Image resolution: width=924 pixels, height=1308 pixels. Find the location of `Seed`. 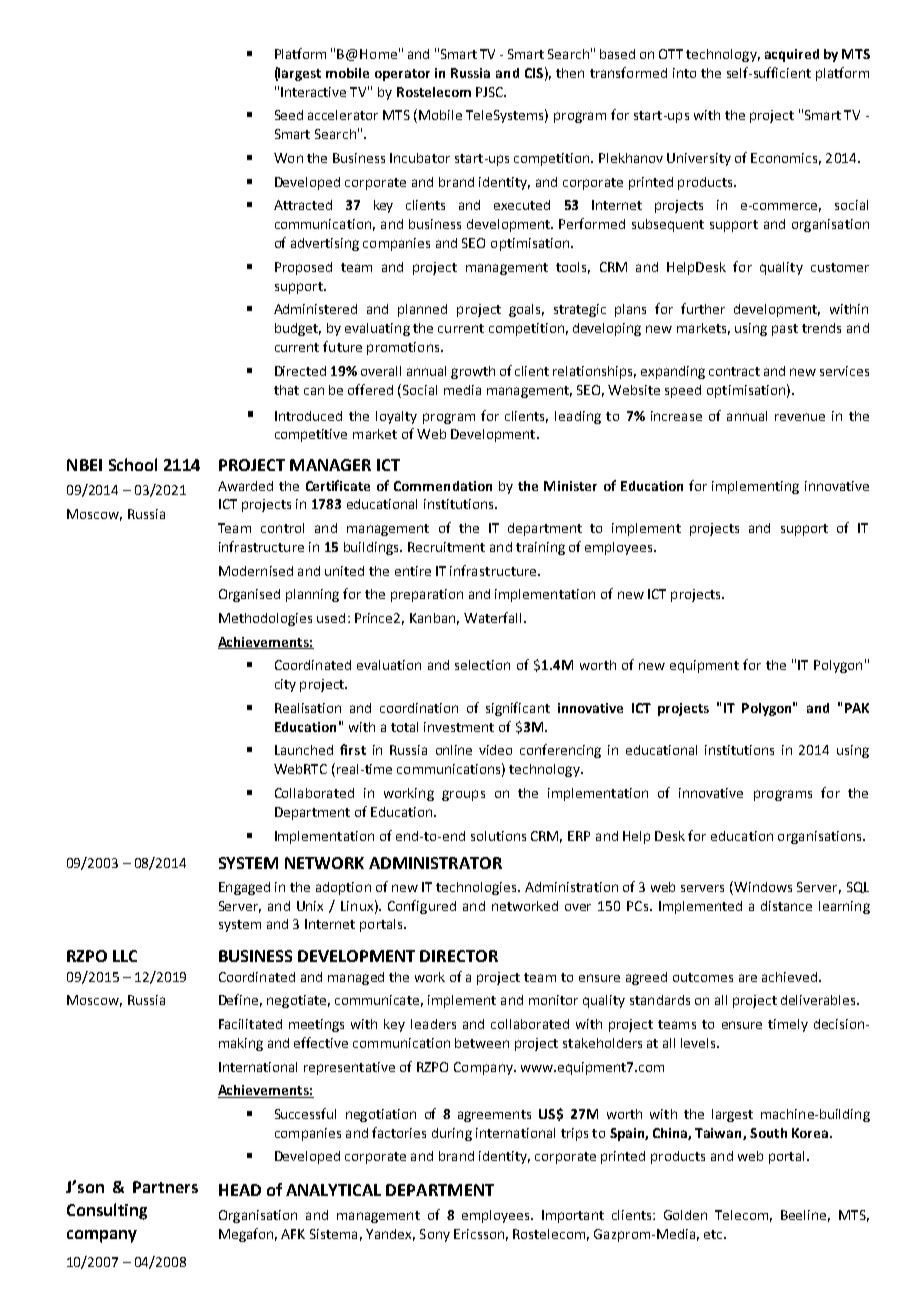

Seed is located at coordinates (289, 115).
